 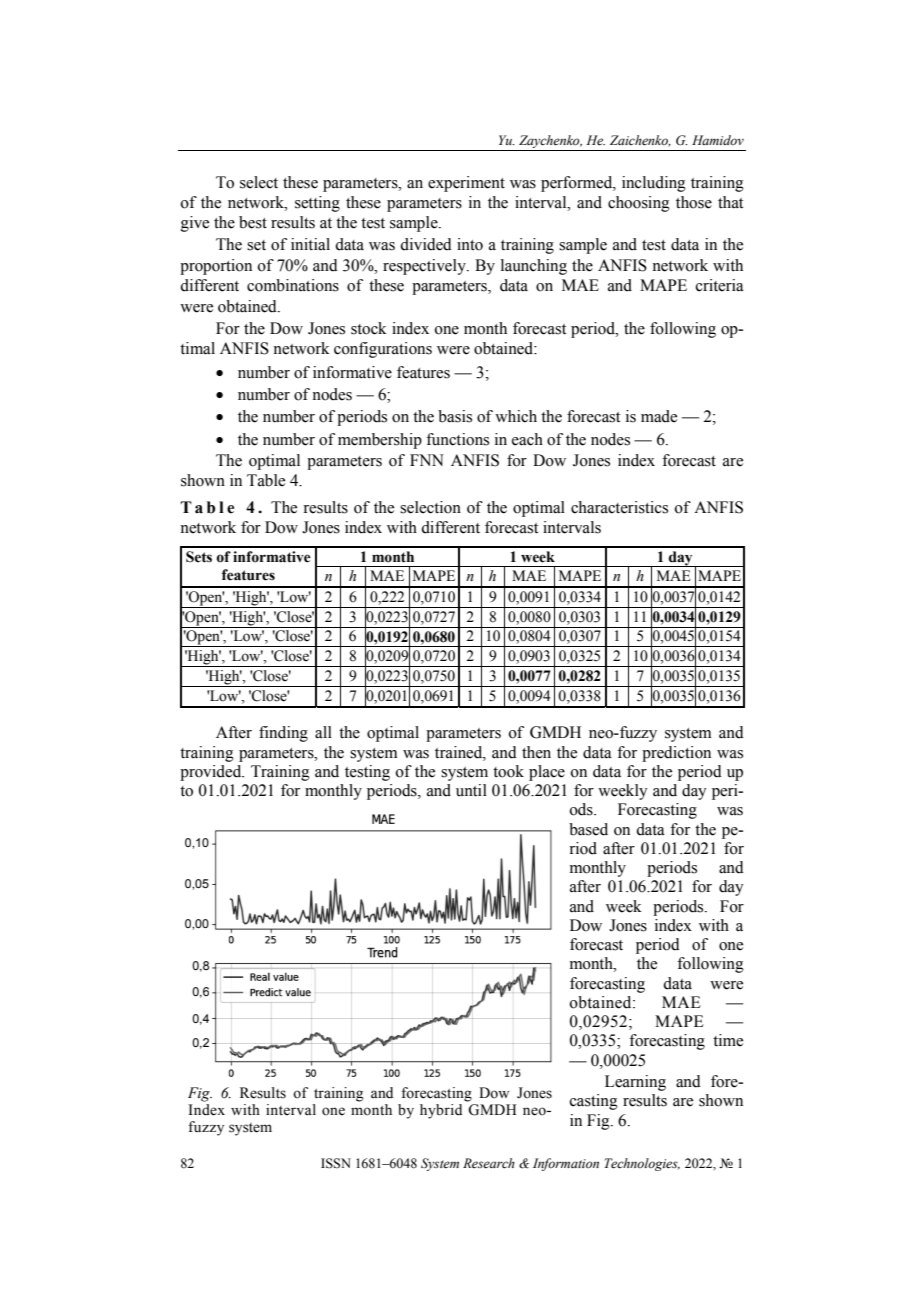 I want to click on ISSN, so click(x=336, y=1163).
